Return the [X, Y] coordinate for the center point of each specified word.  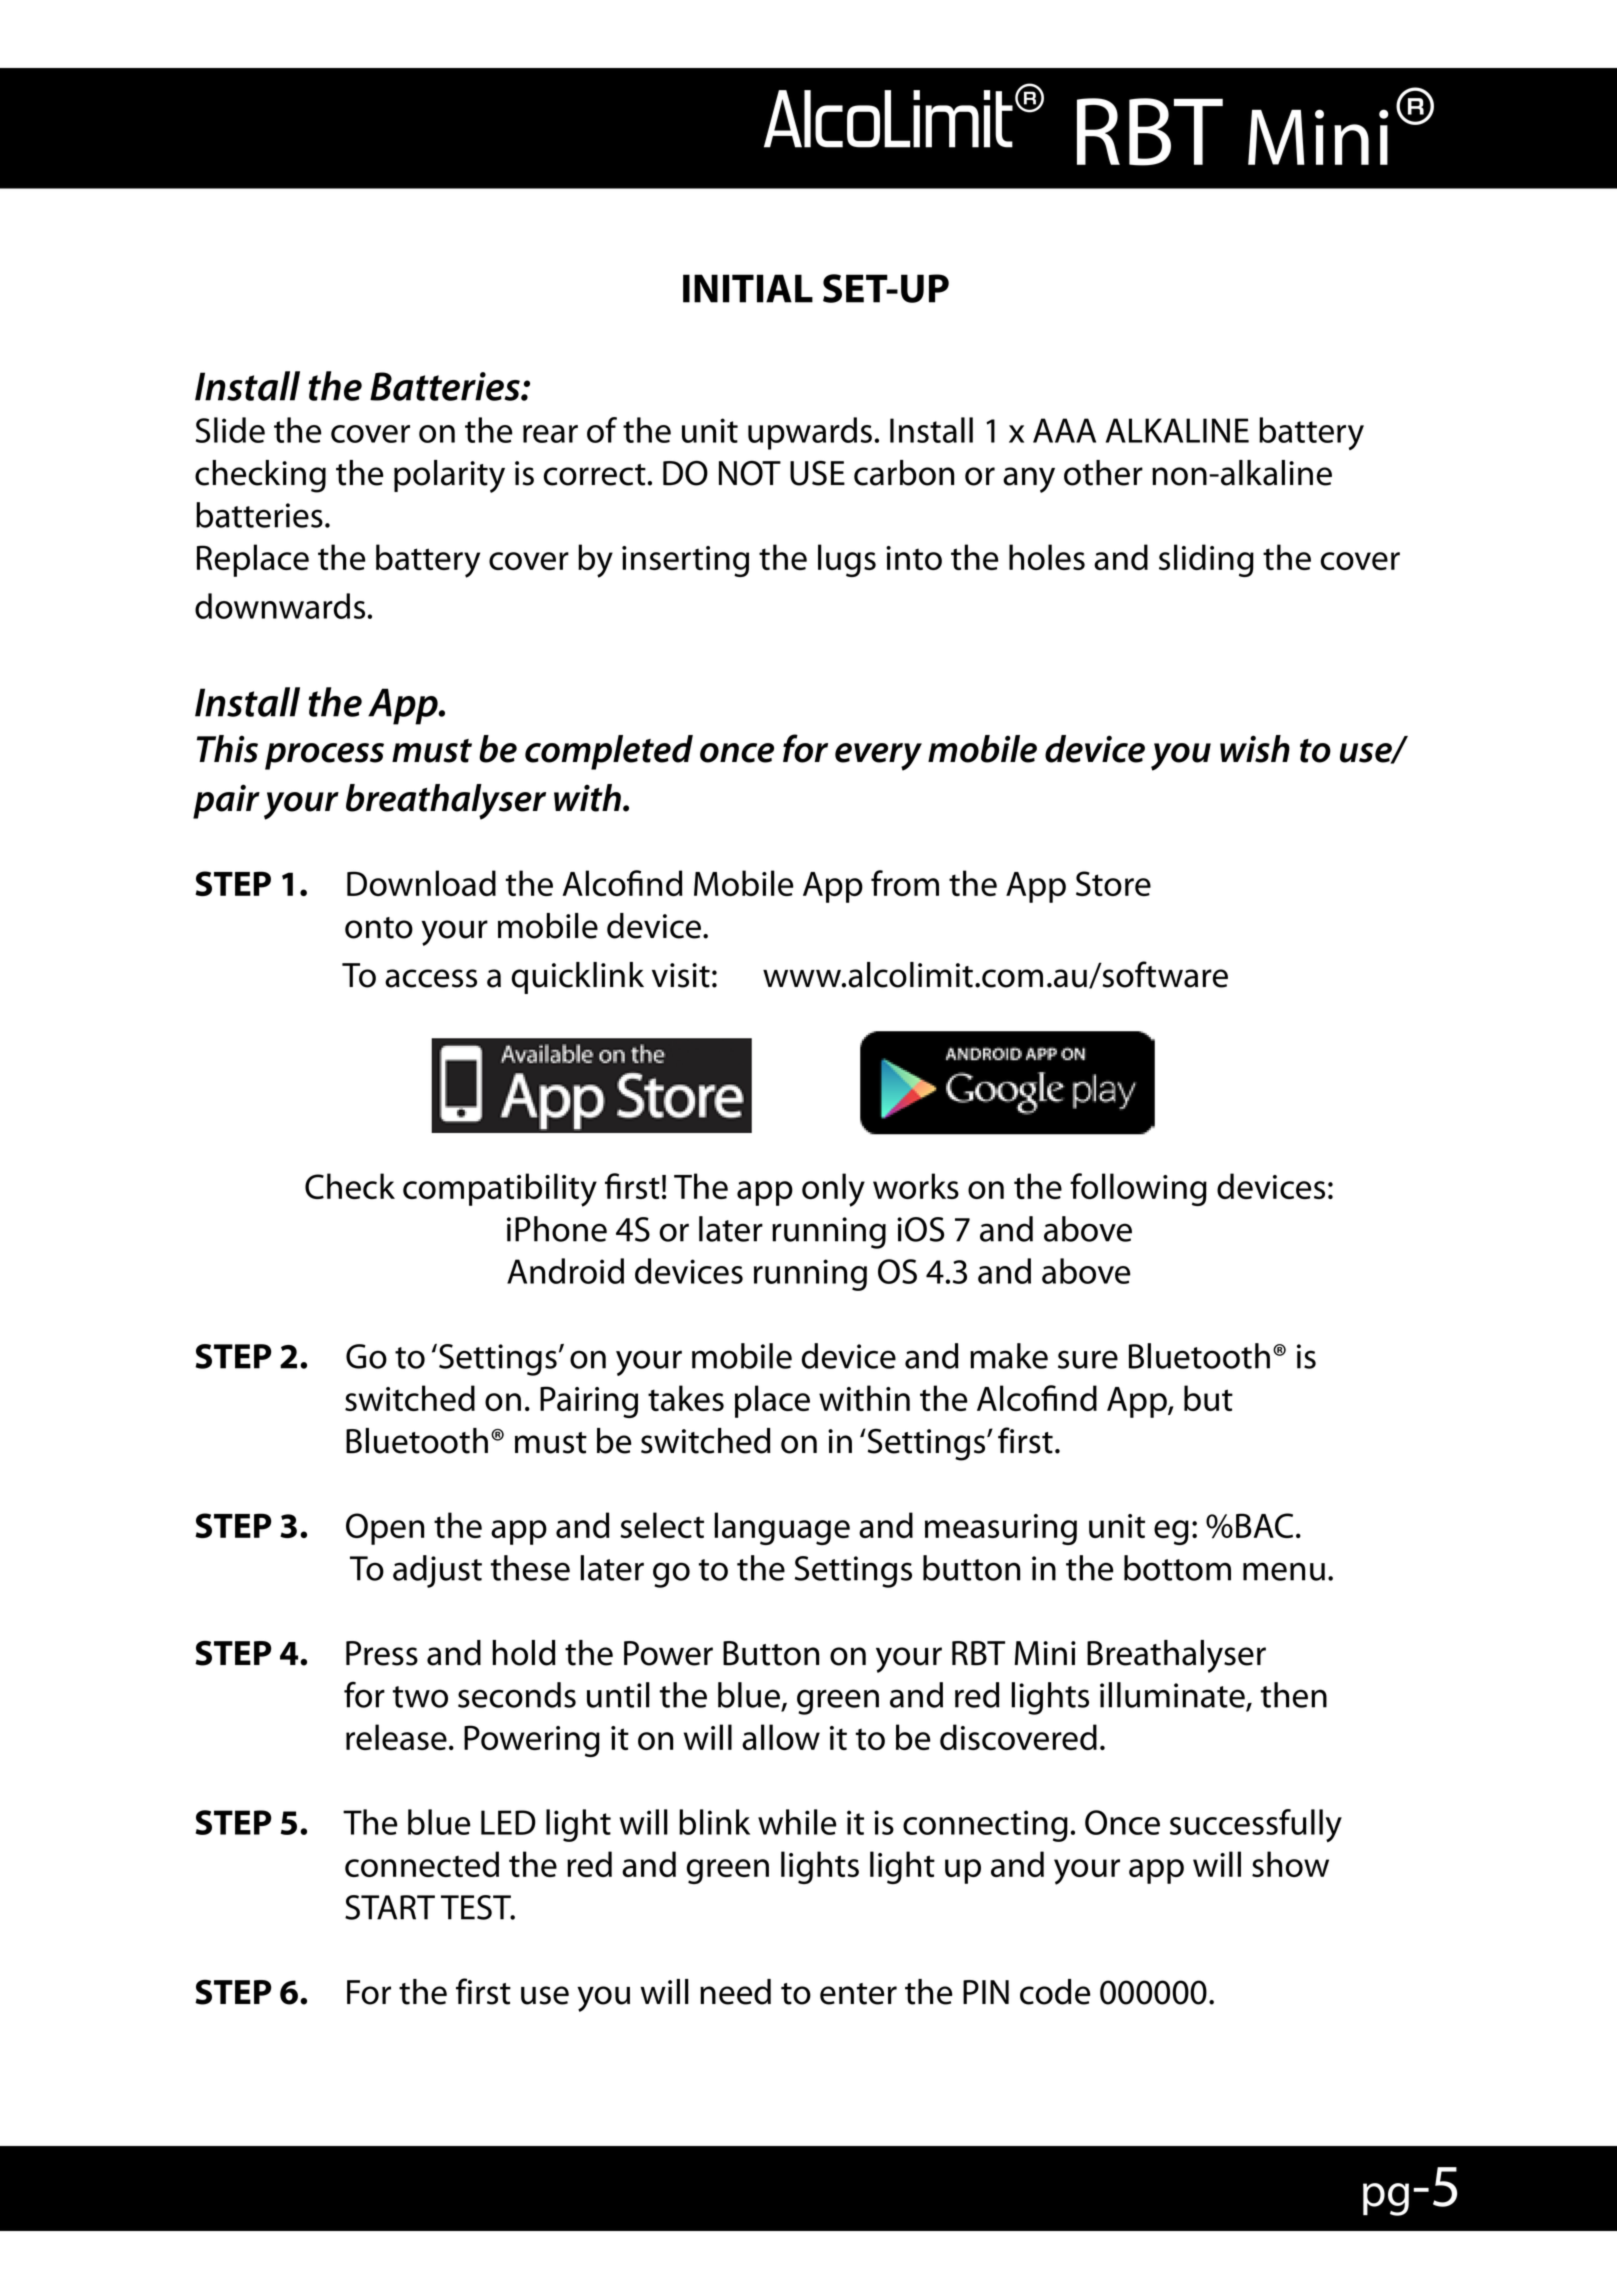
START [390, 1907]
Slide [230, 430]
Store [1113, 883]
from [905, 883]
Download [421, 883]
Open [385, 1529]
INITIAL [748, 288]
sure [1088, 1359]
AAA [1064, 430]
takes [686, 1398]
